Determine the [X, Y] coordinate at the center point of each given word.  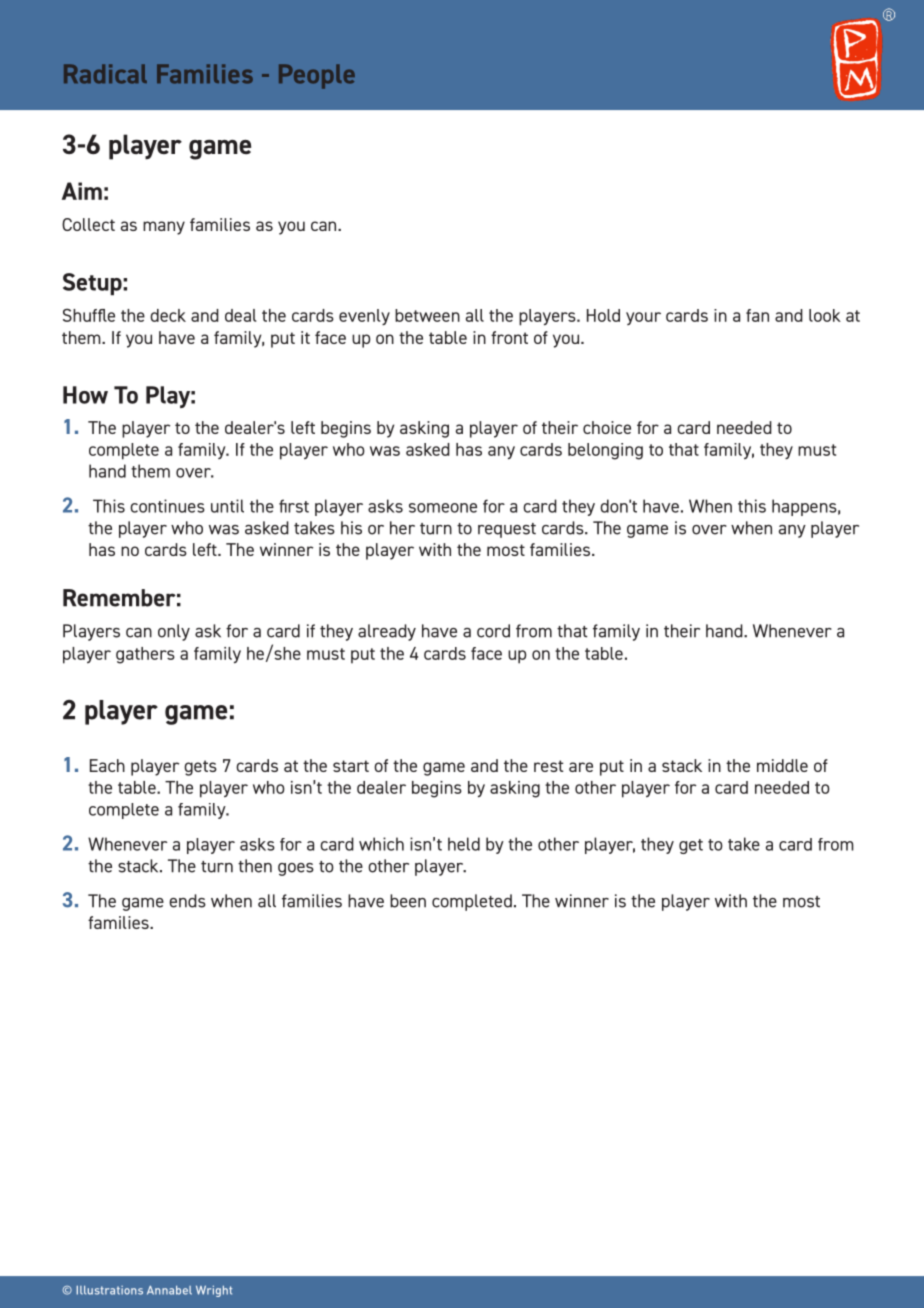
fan [757, 315]
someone [443, 508]
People [317, 76]
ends [187, 901]
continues [167, 506]
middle [782, 765]
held [464, 844]
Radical [105, 74]
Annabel [169, 1290]
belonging [605, 451]
